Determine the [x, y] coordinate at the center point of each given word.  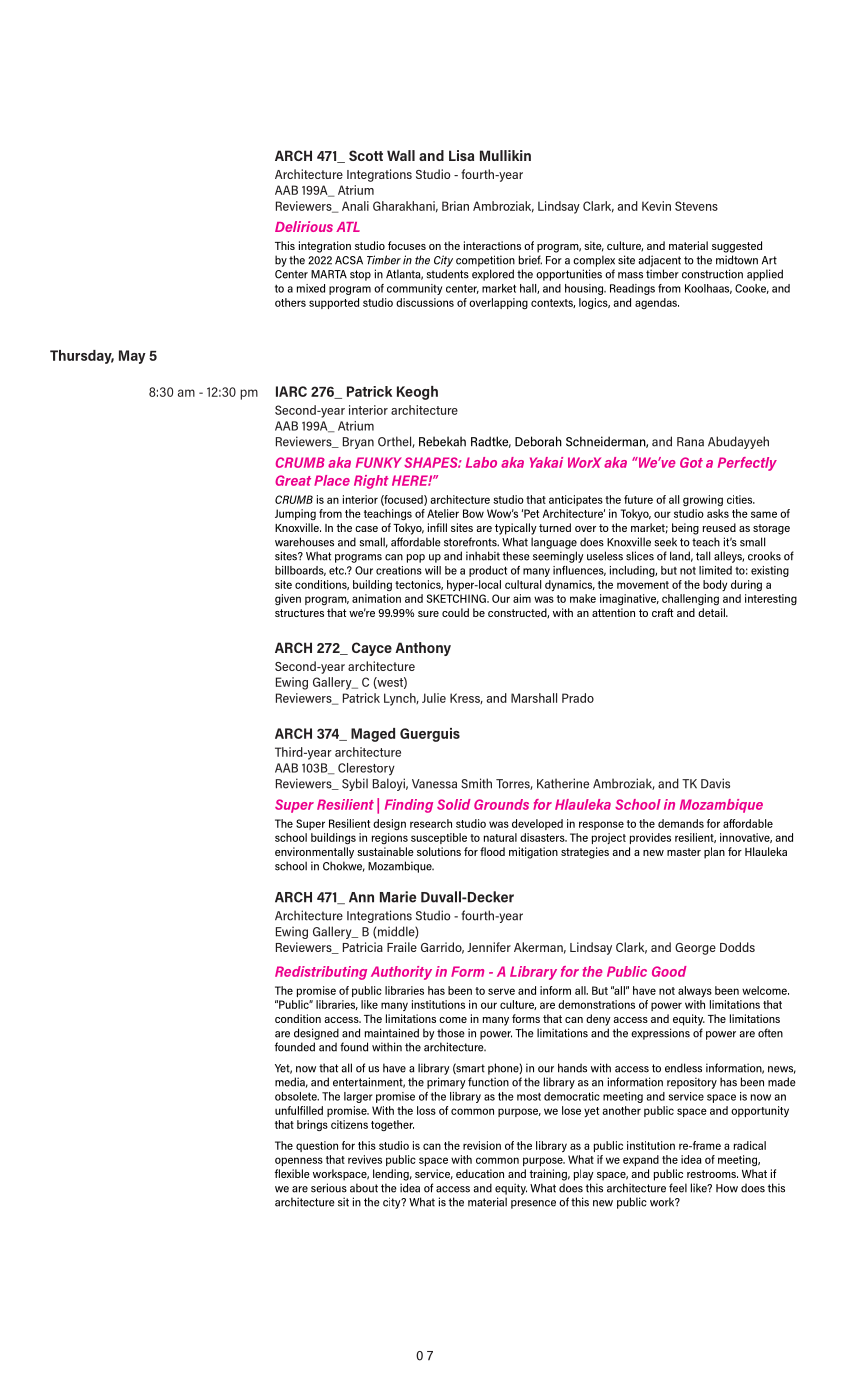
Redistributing [321, 973]
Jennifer [489, 947]
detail [712, 612]
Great [293, 480]
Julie [434, 698]
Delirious [304, 226]
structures [299, 613]
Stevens [696, 206]
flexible [292, 1173]
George [695, 949]
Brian [455, 206]
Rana [690, 442]
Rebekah [442, 441]
